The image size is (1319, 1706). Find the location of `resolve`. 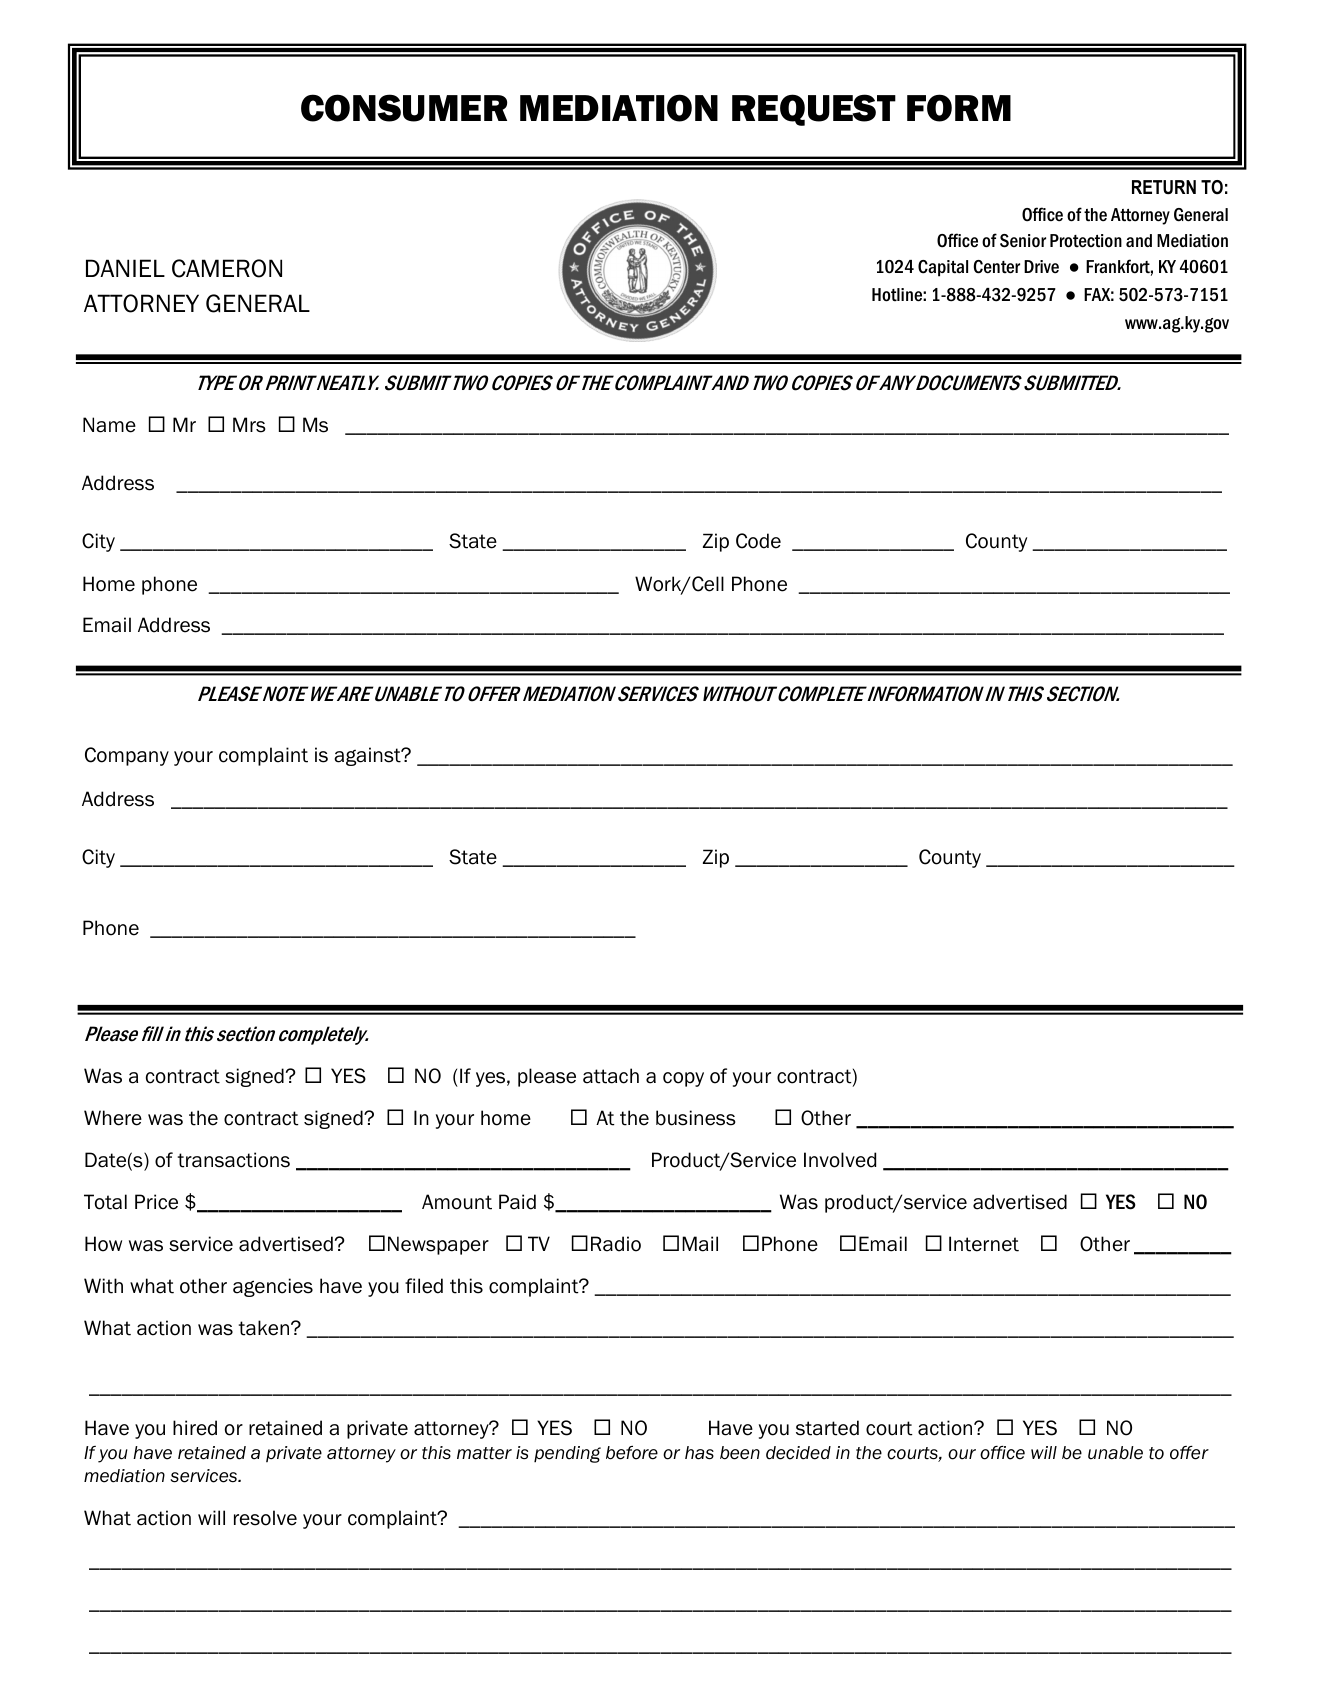

resolve is located at coordinates (265, 1518).
